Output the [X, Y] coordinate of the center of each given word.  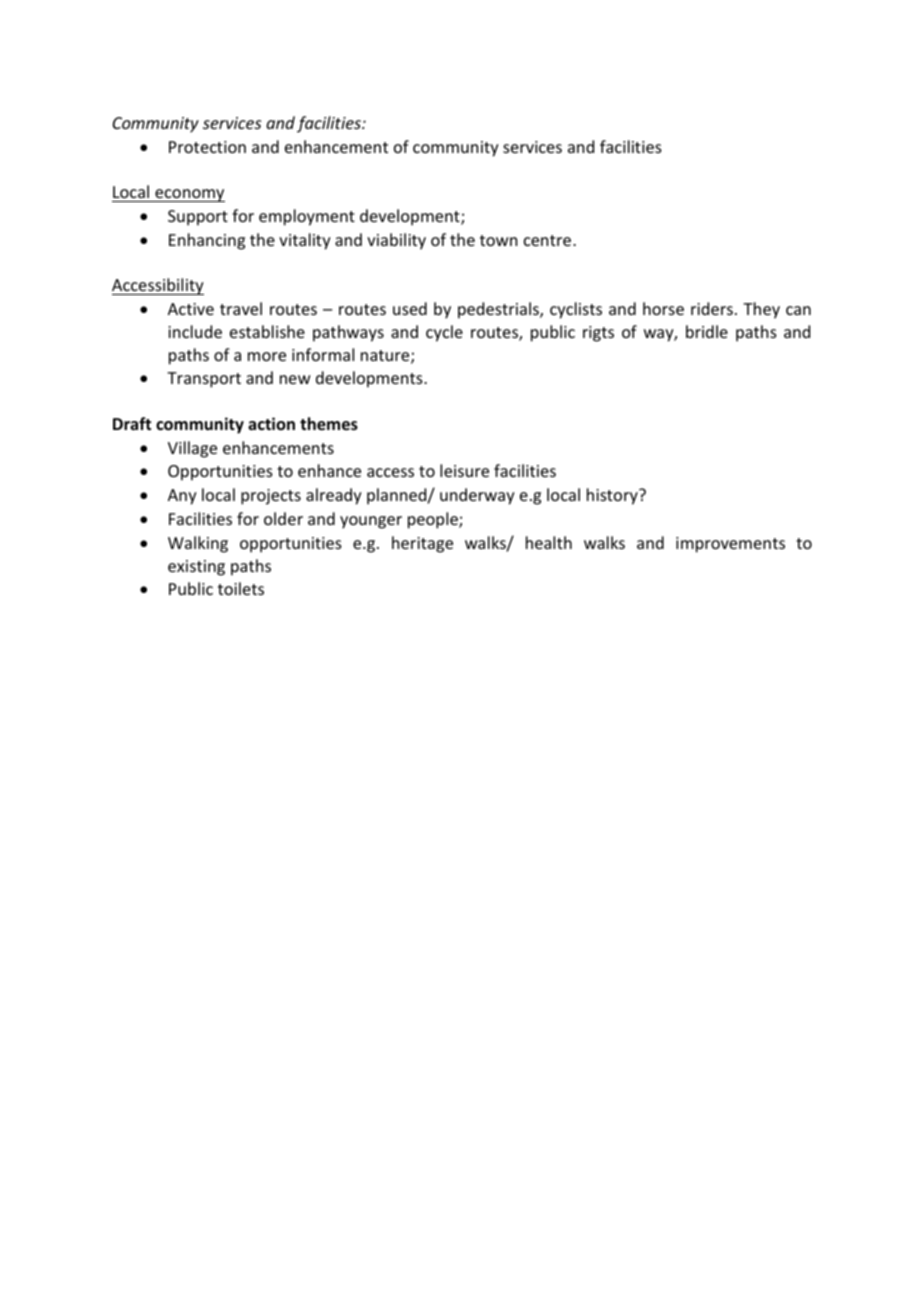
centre [549, 240]
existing [196, 568]
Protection [207, 147]
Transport [204, 380]
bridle [707, 331]
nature [386, 357]
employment [307, 217]
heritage [422, 544]
